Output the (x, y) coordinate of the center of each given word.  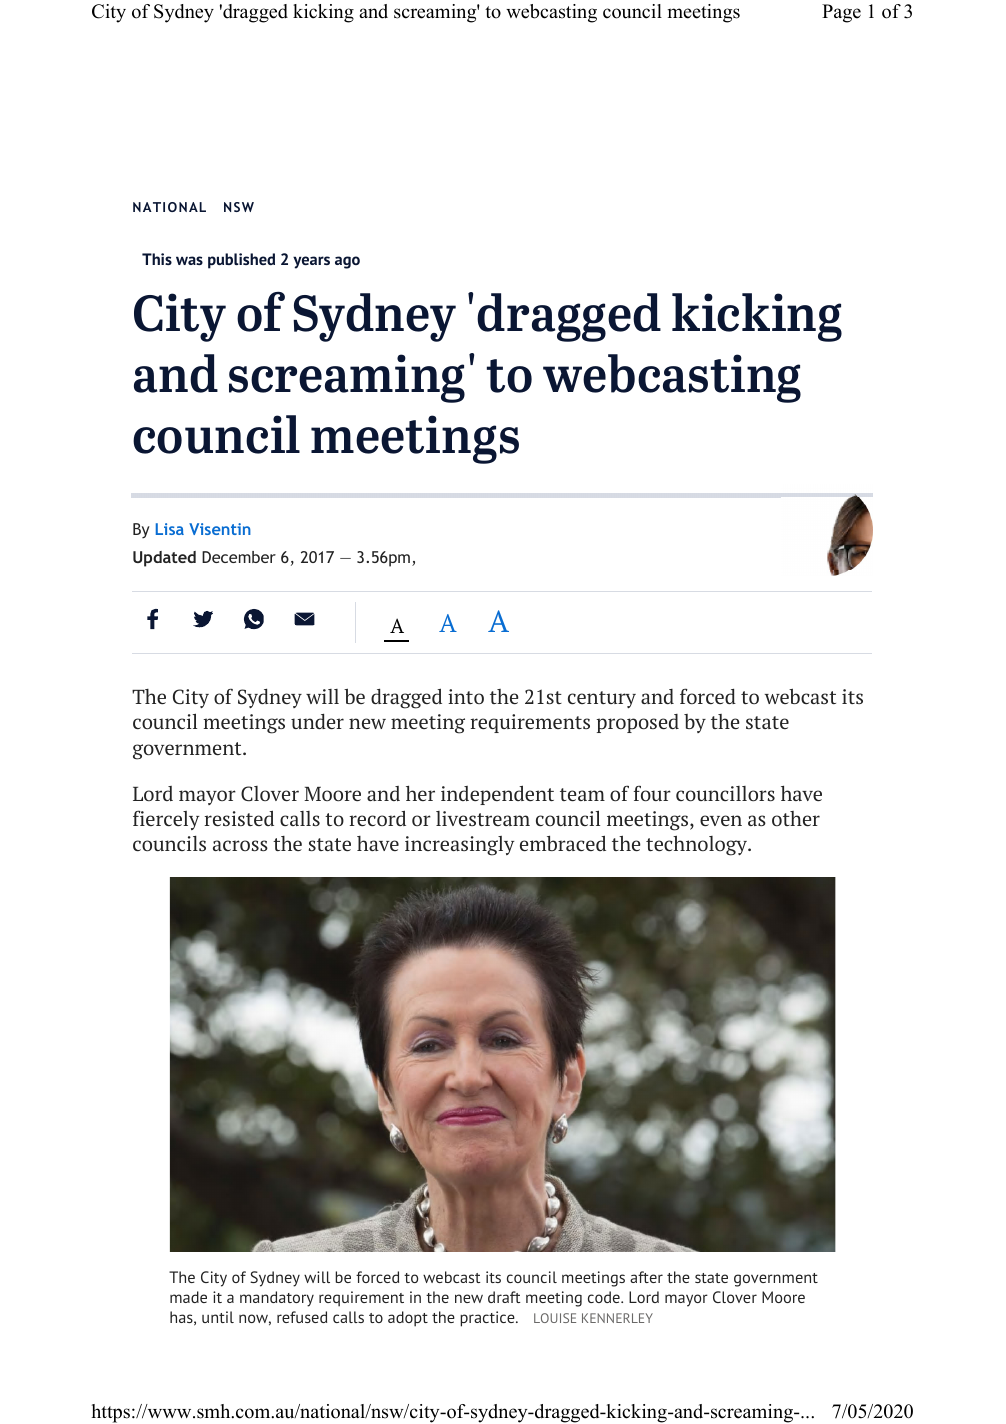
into (466, 696)
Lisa (170, 529)
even (721, 820)
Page (841, 13)
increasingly (460, 846)
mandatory (277, 1299)
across (240, 845)
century (602, 699)
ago (347, 262)
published (241, 261)
